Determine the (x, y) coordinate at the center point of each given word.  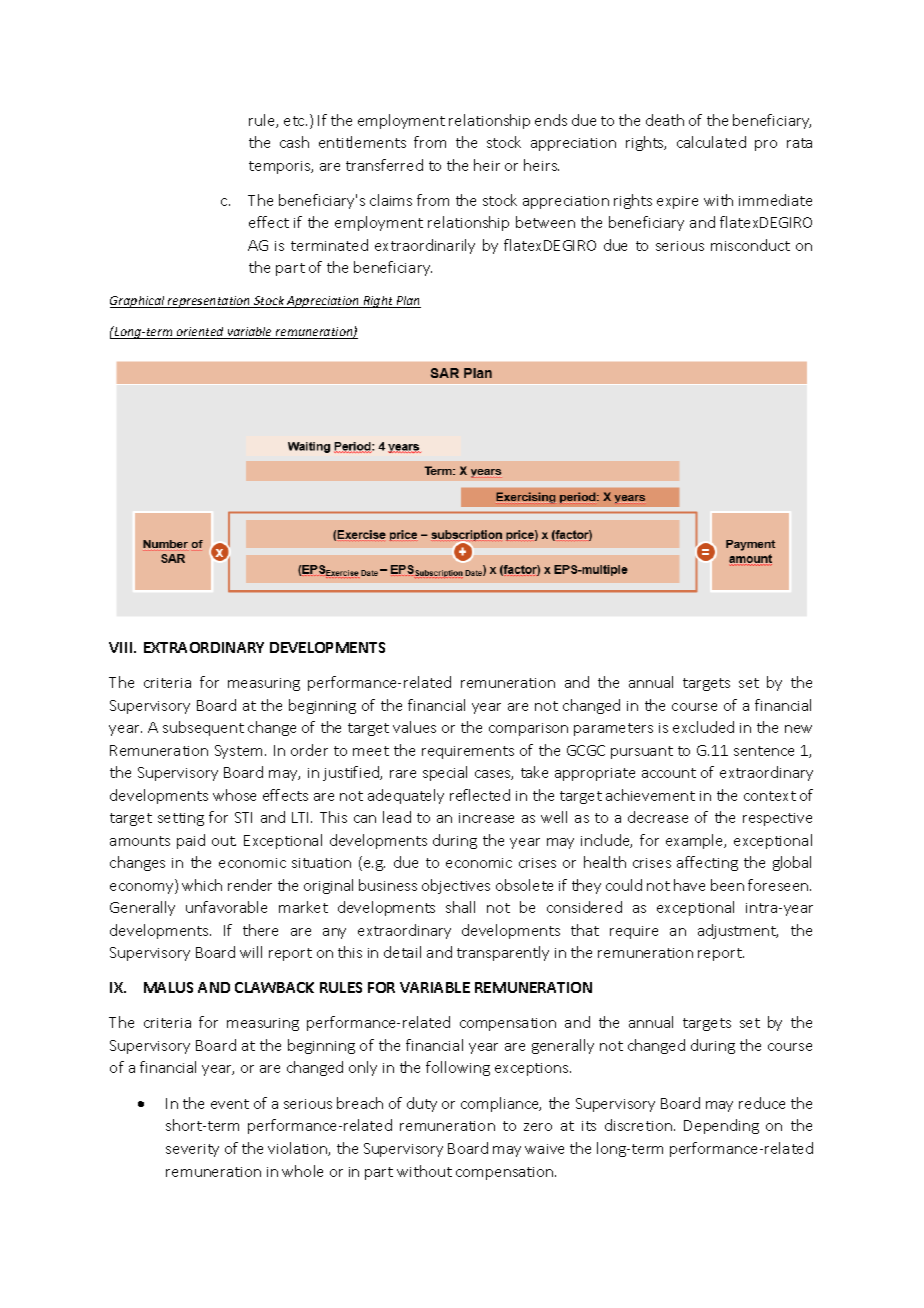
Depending (721, 1126)
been (727, 885)
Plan (407, 302)
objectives (456, 886)
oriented (200, 333)
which (202, 885)
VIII (122, 647)
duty (422, 1104)
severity (192, 1150)
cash (294, 142)
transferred (384, 165)
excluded (703, 727)
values (414, 727)
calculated (711, 142)
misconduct (750, 245)
